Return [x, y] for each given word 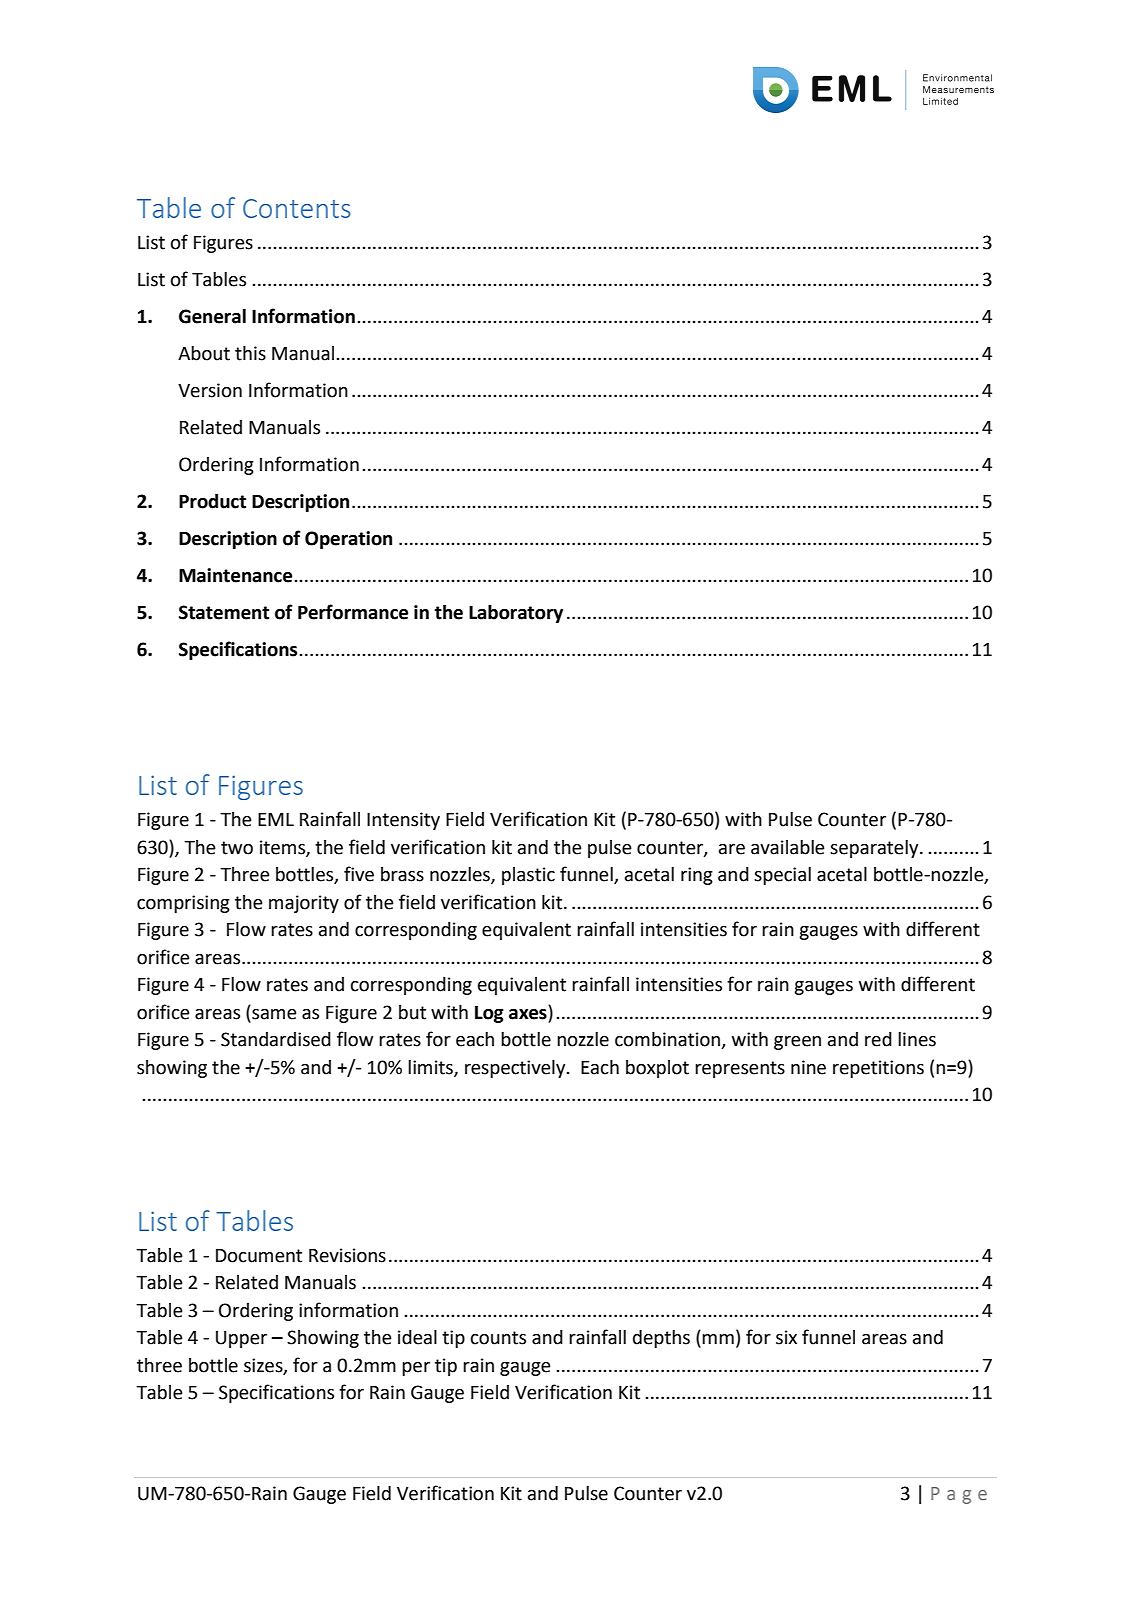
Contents [297, 208]
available [788, 847]
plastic [528, 876]
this [250, 353]
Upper [241, 1339]
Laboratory [516, 614]
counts [498, 1338]
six [786, 1337]
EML [276, 819]
